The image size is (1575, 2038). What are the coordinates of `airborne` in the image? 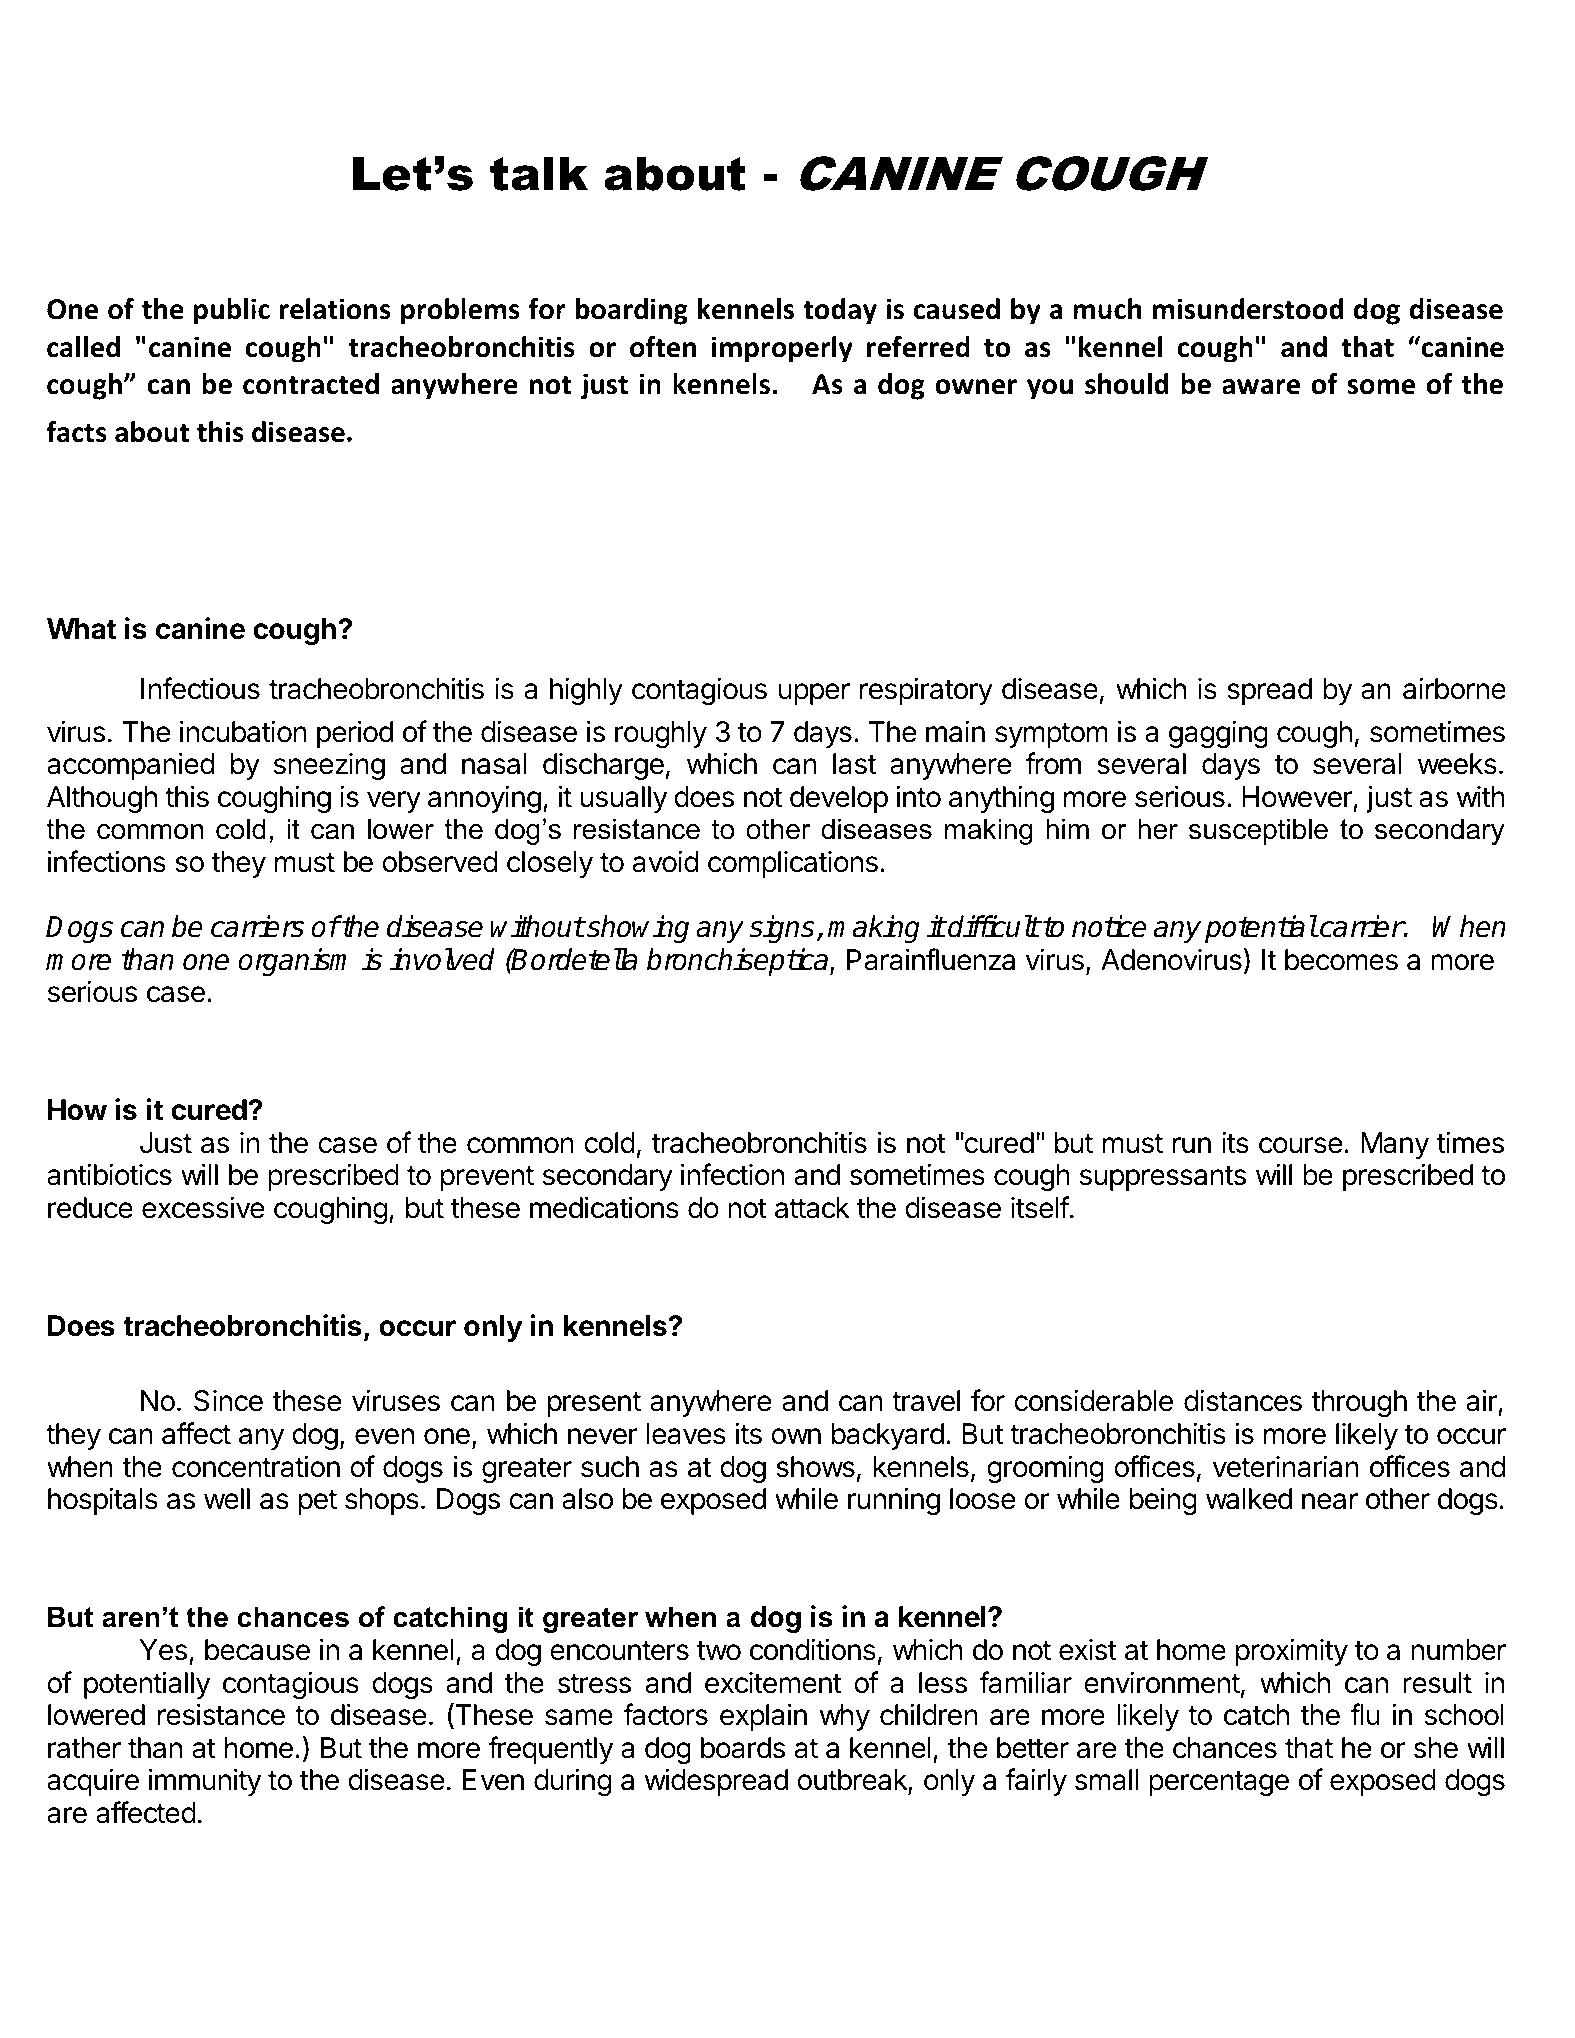 It's located at (1454, 688).
